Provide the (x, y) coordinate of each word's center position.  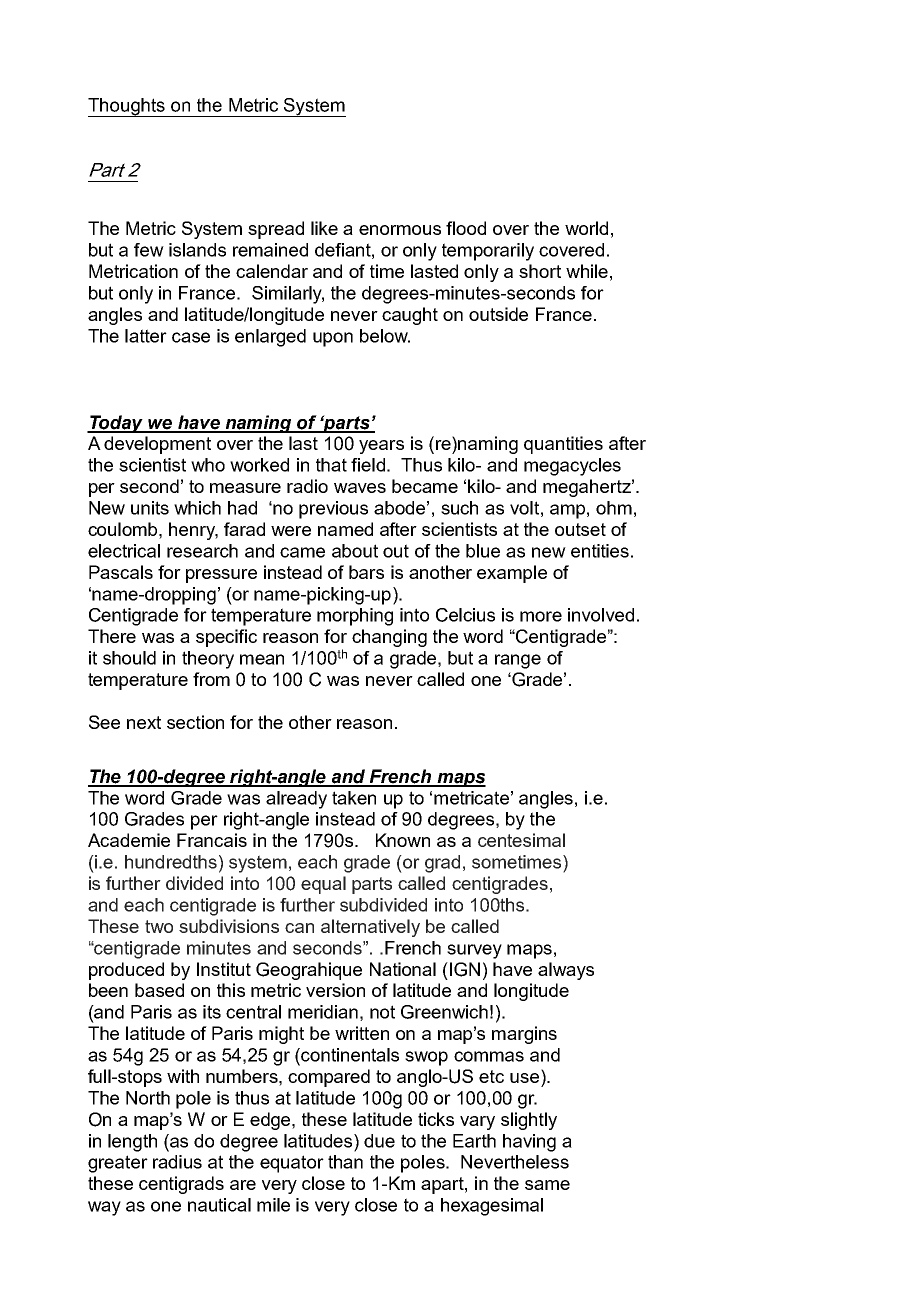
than (345, 1162)
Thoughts (127, 107)
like (324, 228)
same (547, 1185)
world (586, 228)
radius (177, 1162)
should (129, 658)
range (518, 661)
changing (389, 638)
